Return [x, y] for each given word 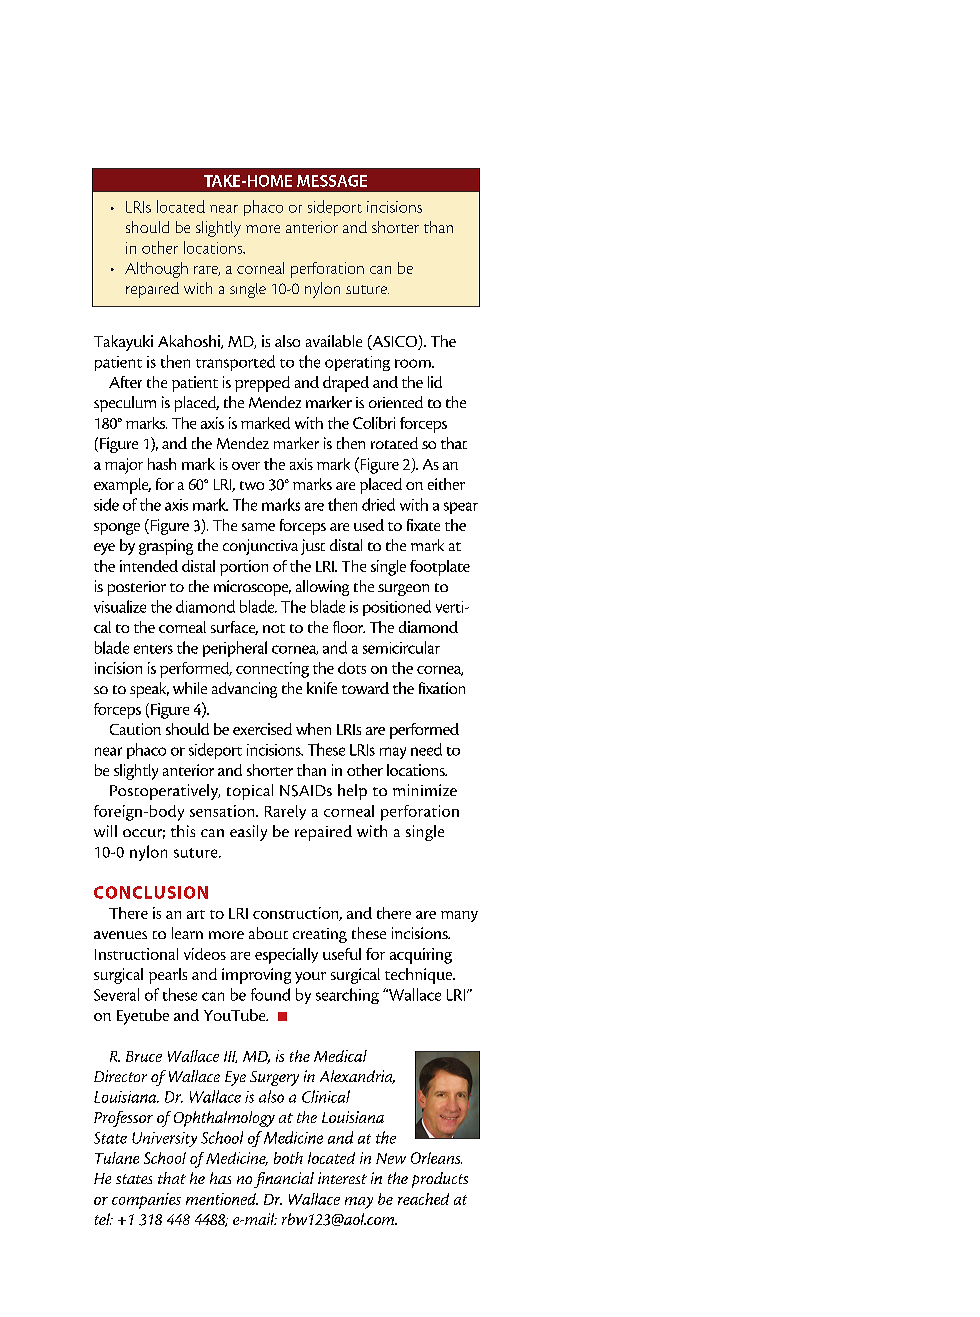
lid [435, 382]
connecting [272, 670]
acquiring [421, 956]
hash [162, 464]
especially [286, 956]
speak [149, 690]
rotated [394, 443]
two [252, 485]
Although [156, 270]
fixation [442, 688]
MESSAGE [332, 181]
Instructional [136, 954]
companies [146, 1201]
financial [284, 1180]
